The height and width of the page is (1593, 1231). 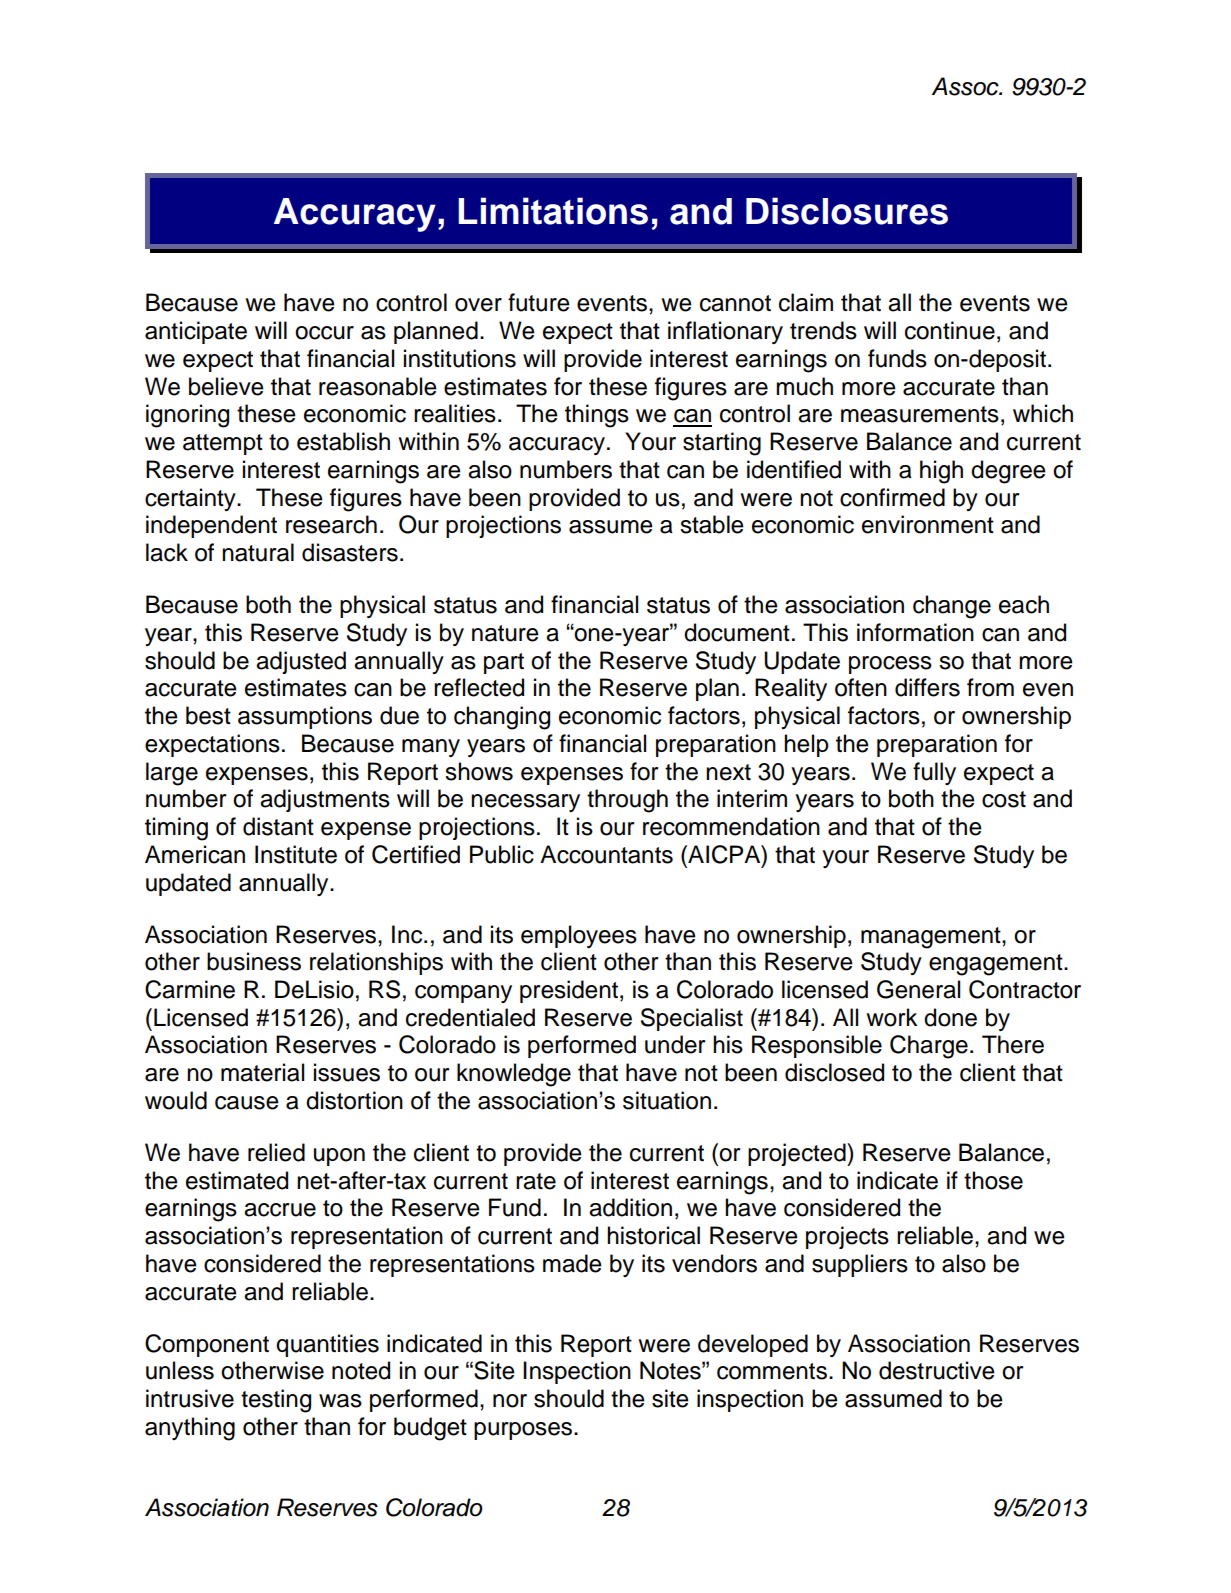 What do you see at coordinates (929, 1047) in the page?
I see `Charge` at bounding box center [929, 1047].
